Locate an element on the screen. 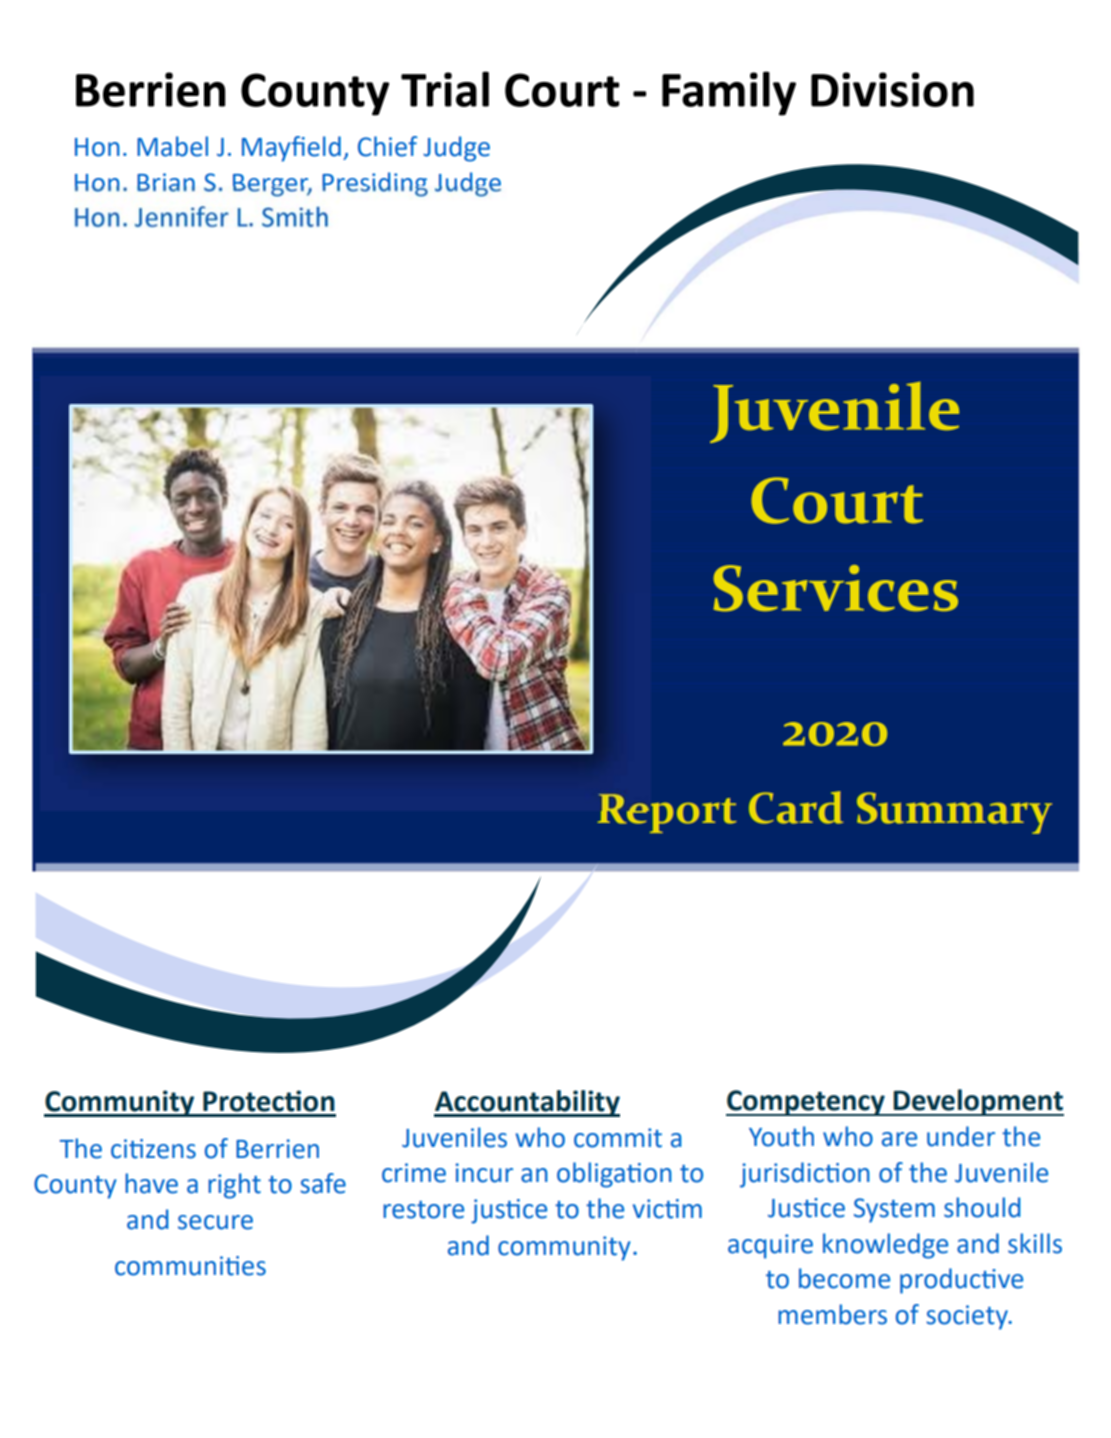  Development is located at coordinates (977, 1102).
